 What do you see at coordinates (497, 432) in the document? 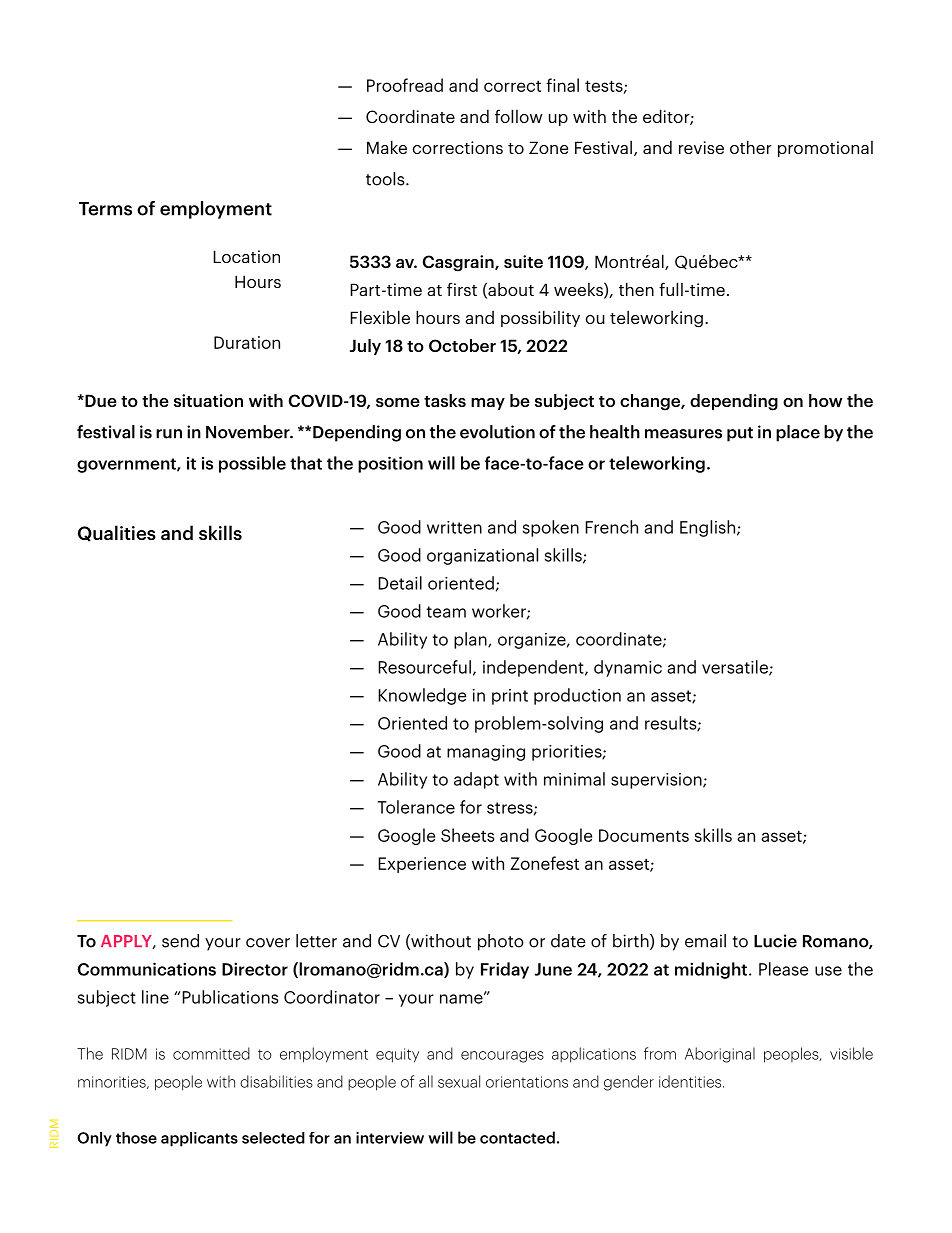
I see `evolution` at bounding box center [497, 432].
